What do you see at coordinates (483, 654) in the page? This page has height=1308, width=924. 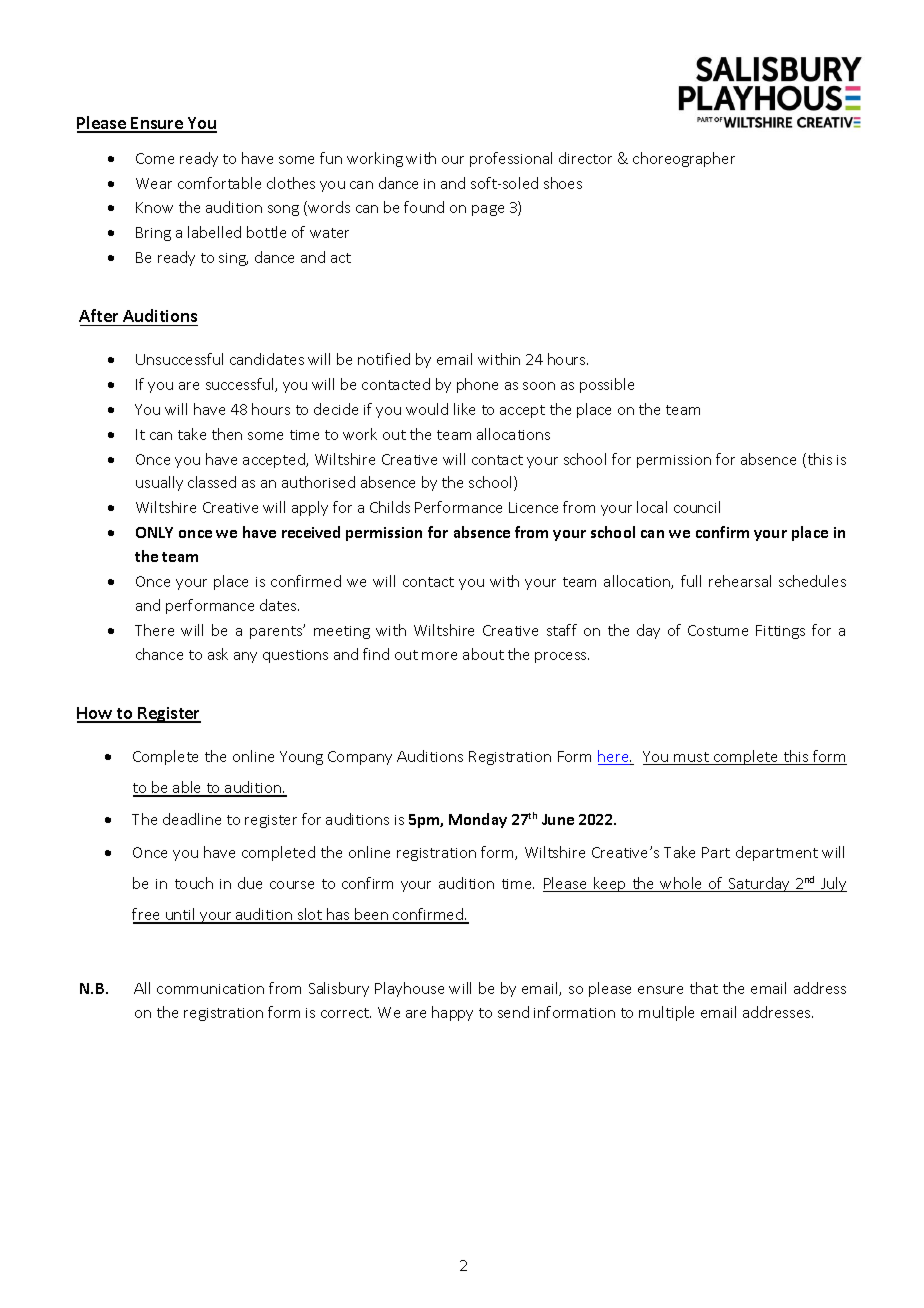 I see `about` at bounding box center [483, 654].
